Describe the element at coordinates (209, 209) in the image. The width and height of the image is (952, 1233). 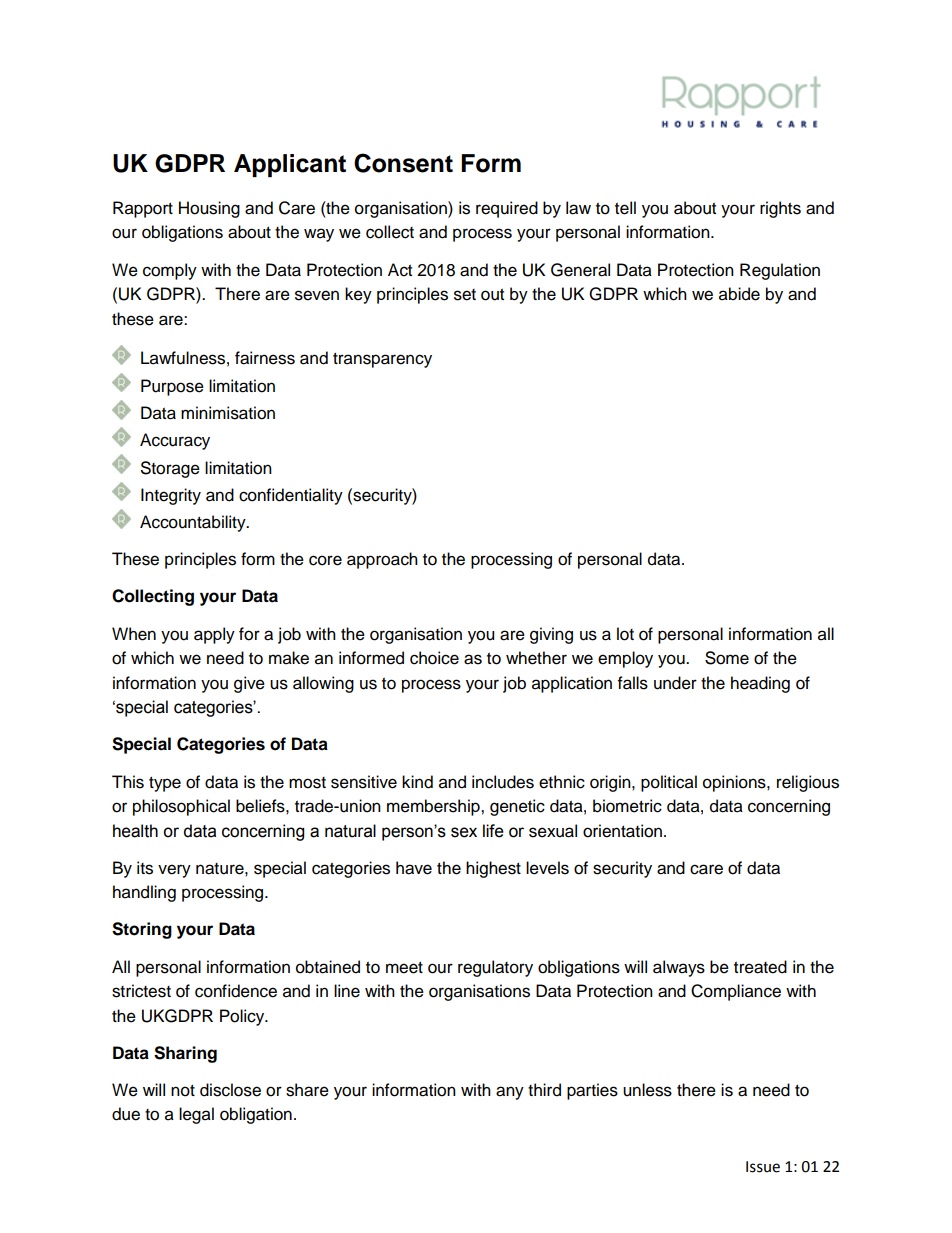
I see `Housing` at that location.
